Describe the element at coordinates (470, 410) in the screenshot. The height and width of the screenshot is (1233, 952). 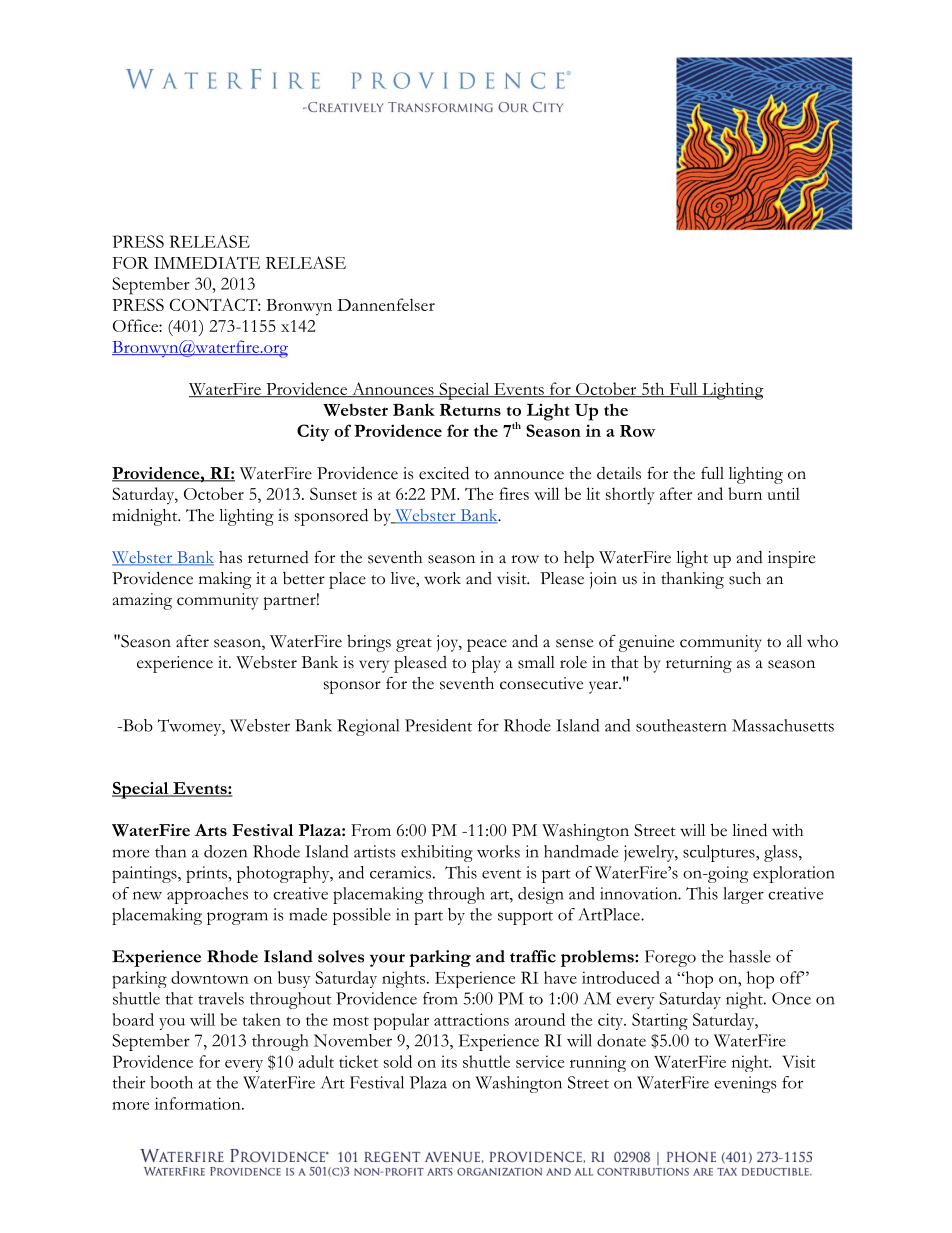
I see `Returns` at that location.
